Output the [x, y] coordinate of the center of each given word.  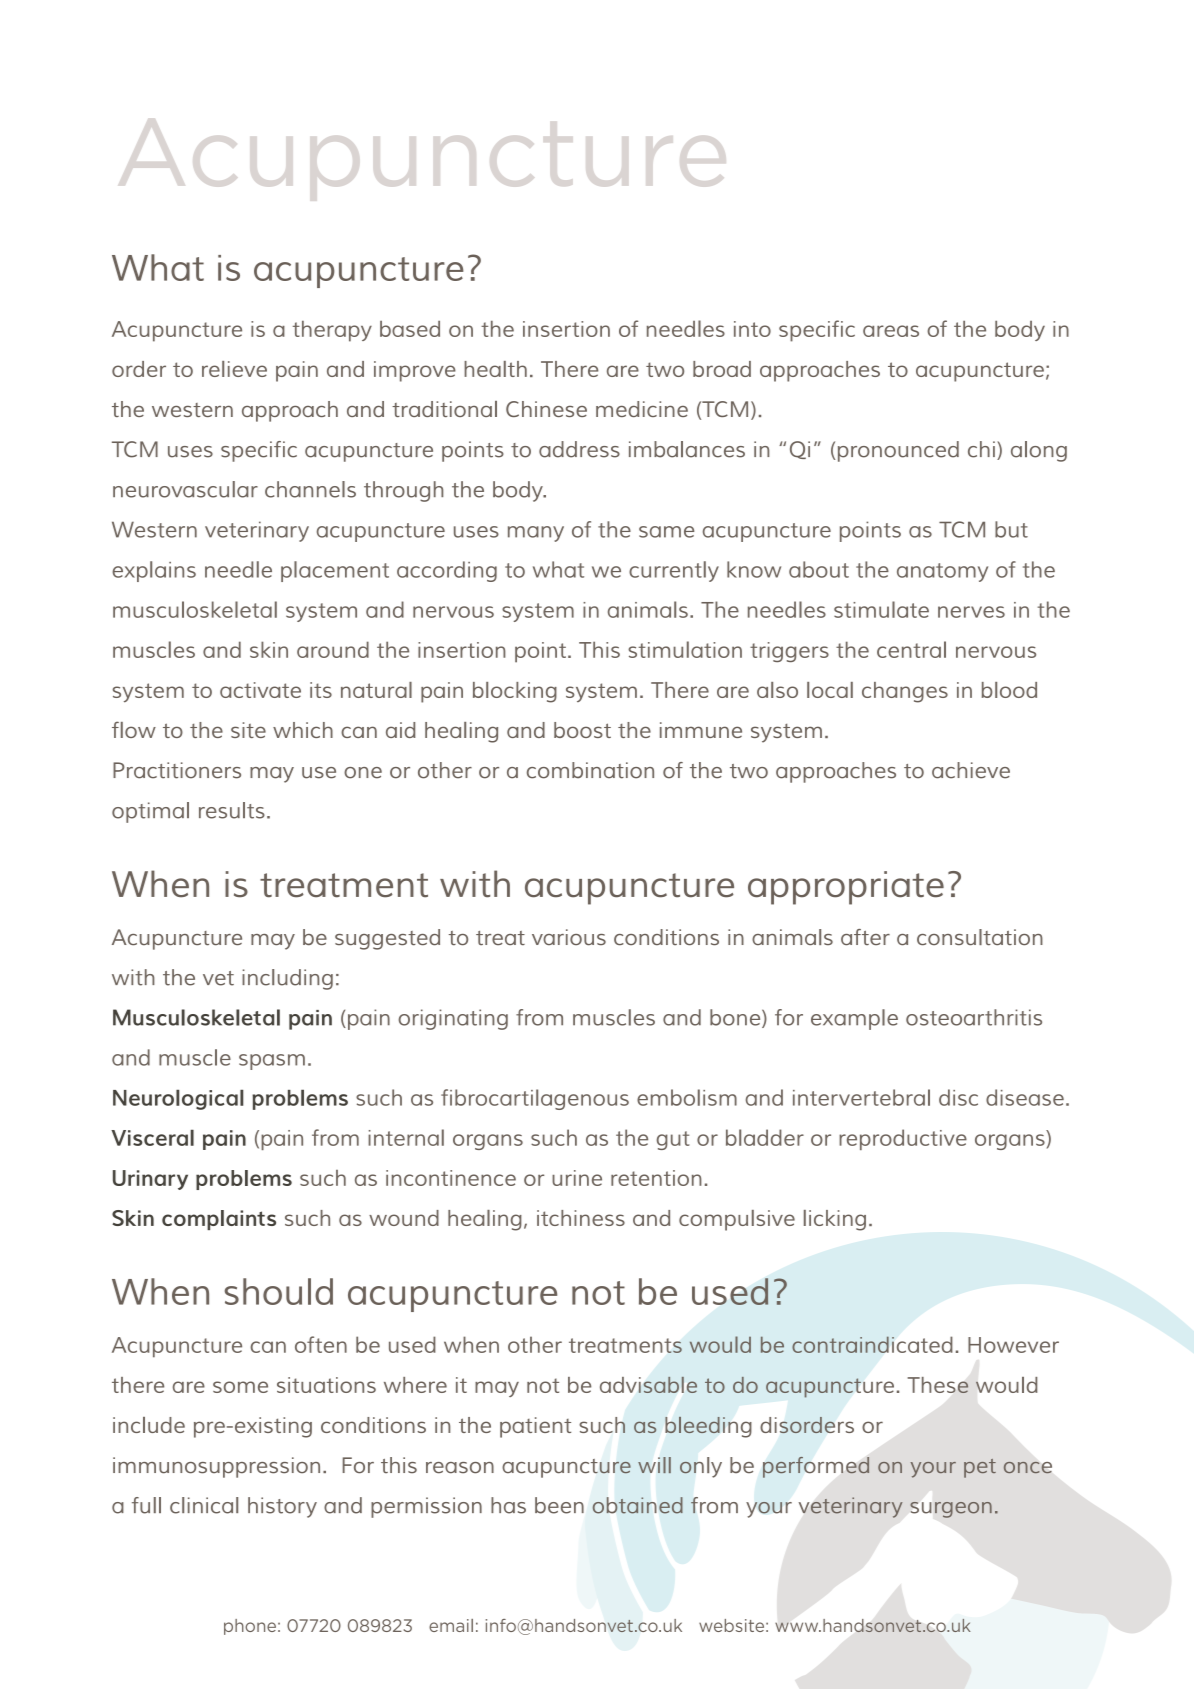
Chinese [546, 409]
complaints [219, 1220]
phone [250, 1627]
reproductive [903, 1139]
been [559, 1505]
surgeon [951, 1510]
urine [577, 1178]
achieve [971, 770]
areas [891, 331]
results [232, 810]
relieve [234, 369]
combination [590, 770]
